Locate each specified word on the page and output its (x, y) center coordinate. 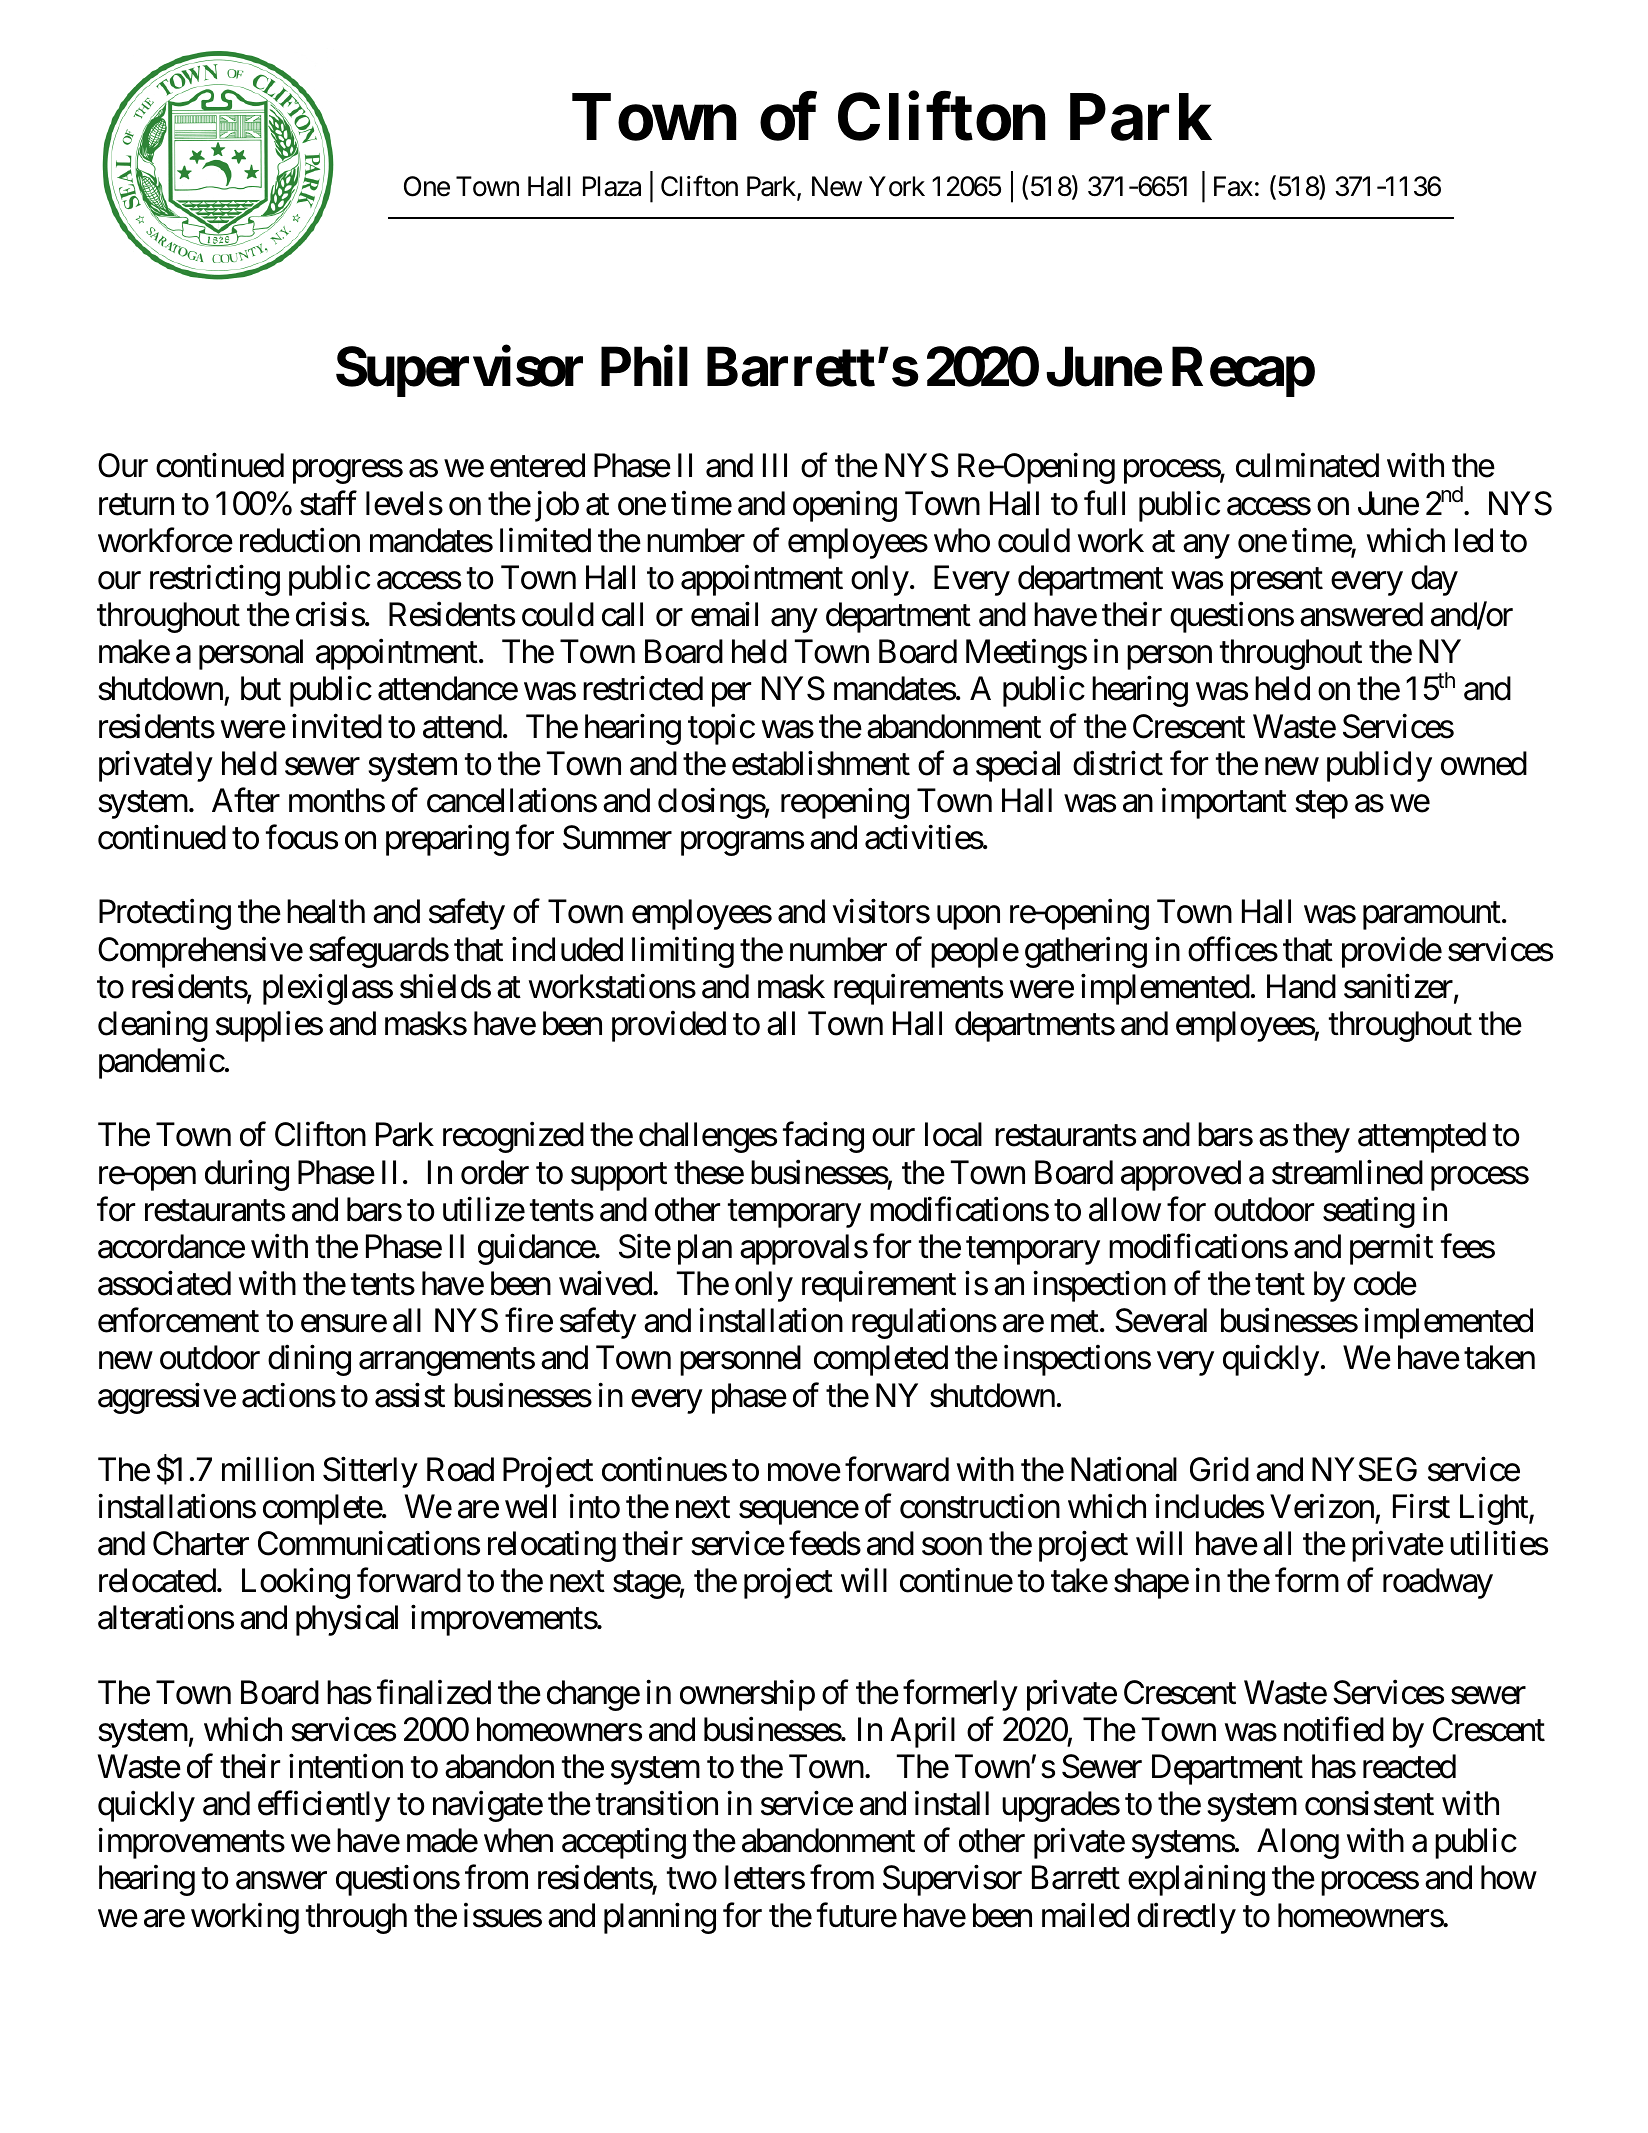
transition (657, 1803)
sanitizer (1398, 986)
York (897, 186)
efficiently (324, 1806)
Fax (1233, 186)
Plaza (612, 186)
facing (823, 1137)
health (326, 911)
